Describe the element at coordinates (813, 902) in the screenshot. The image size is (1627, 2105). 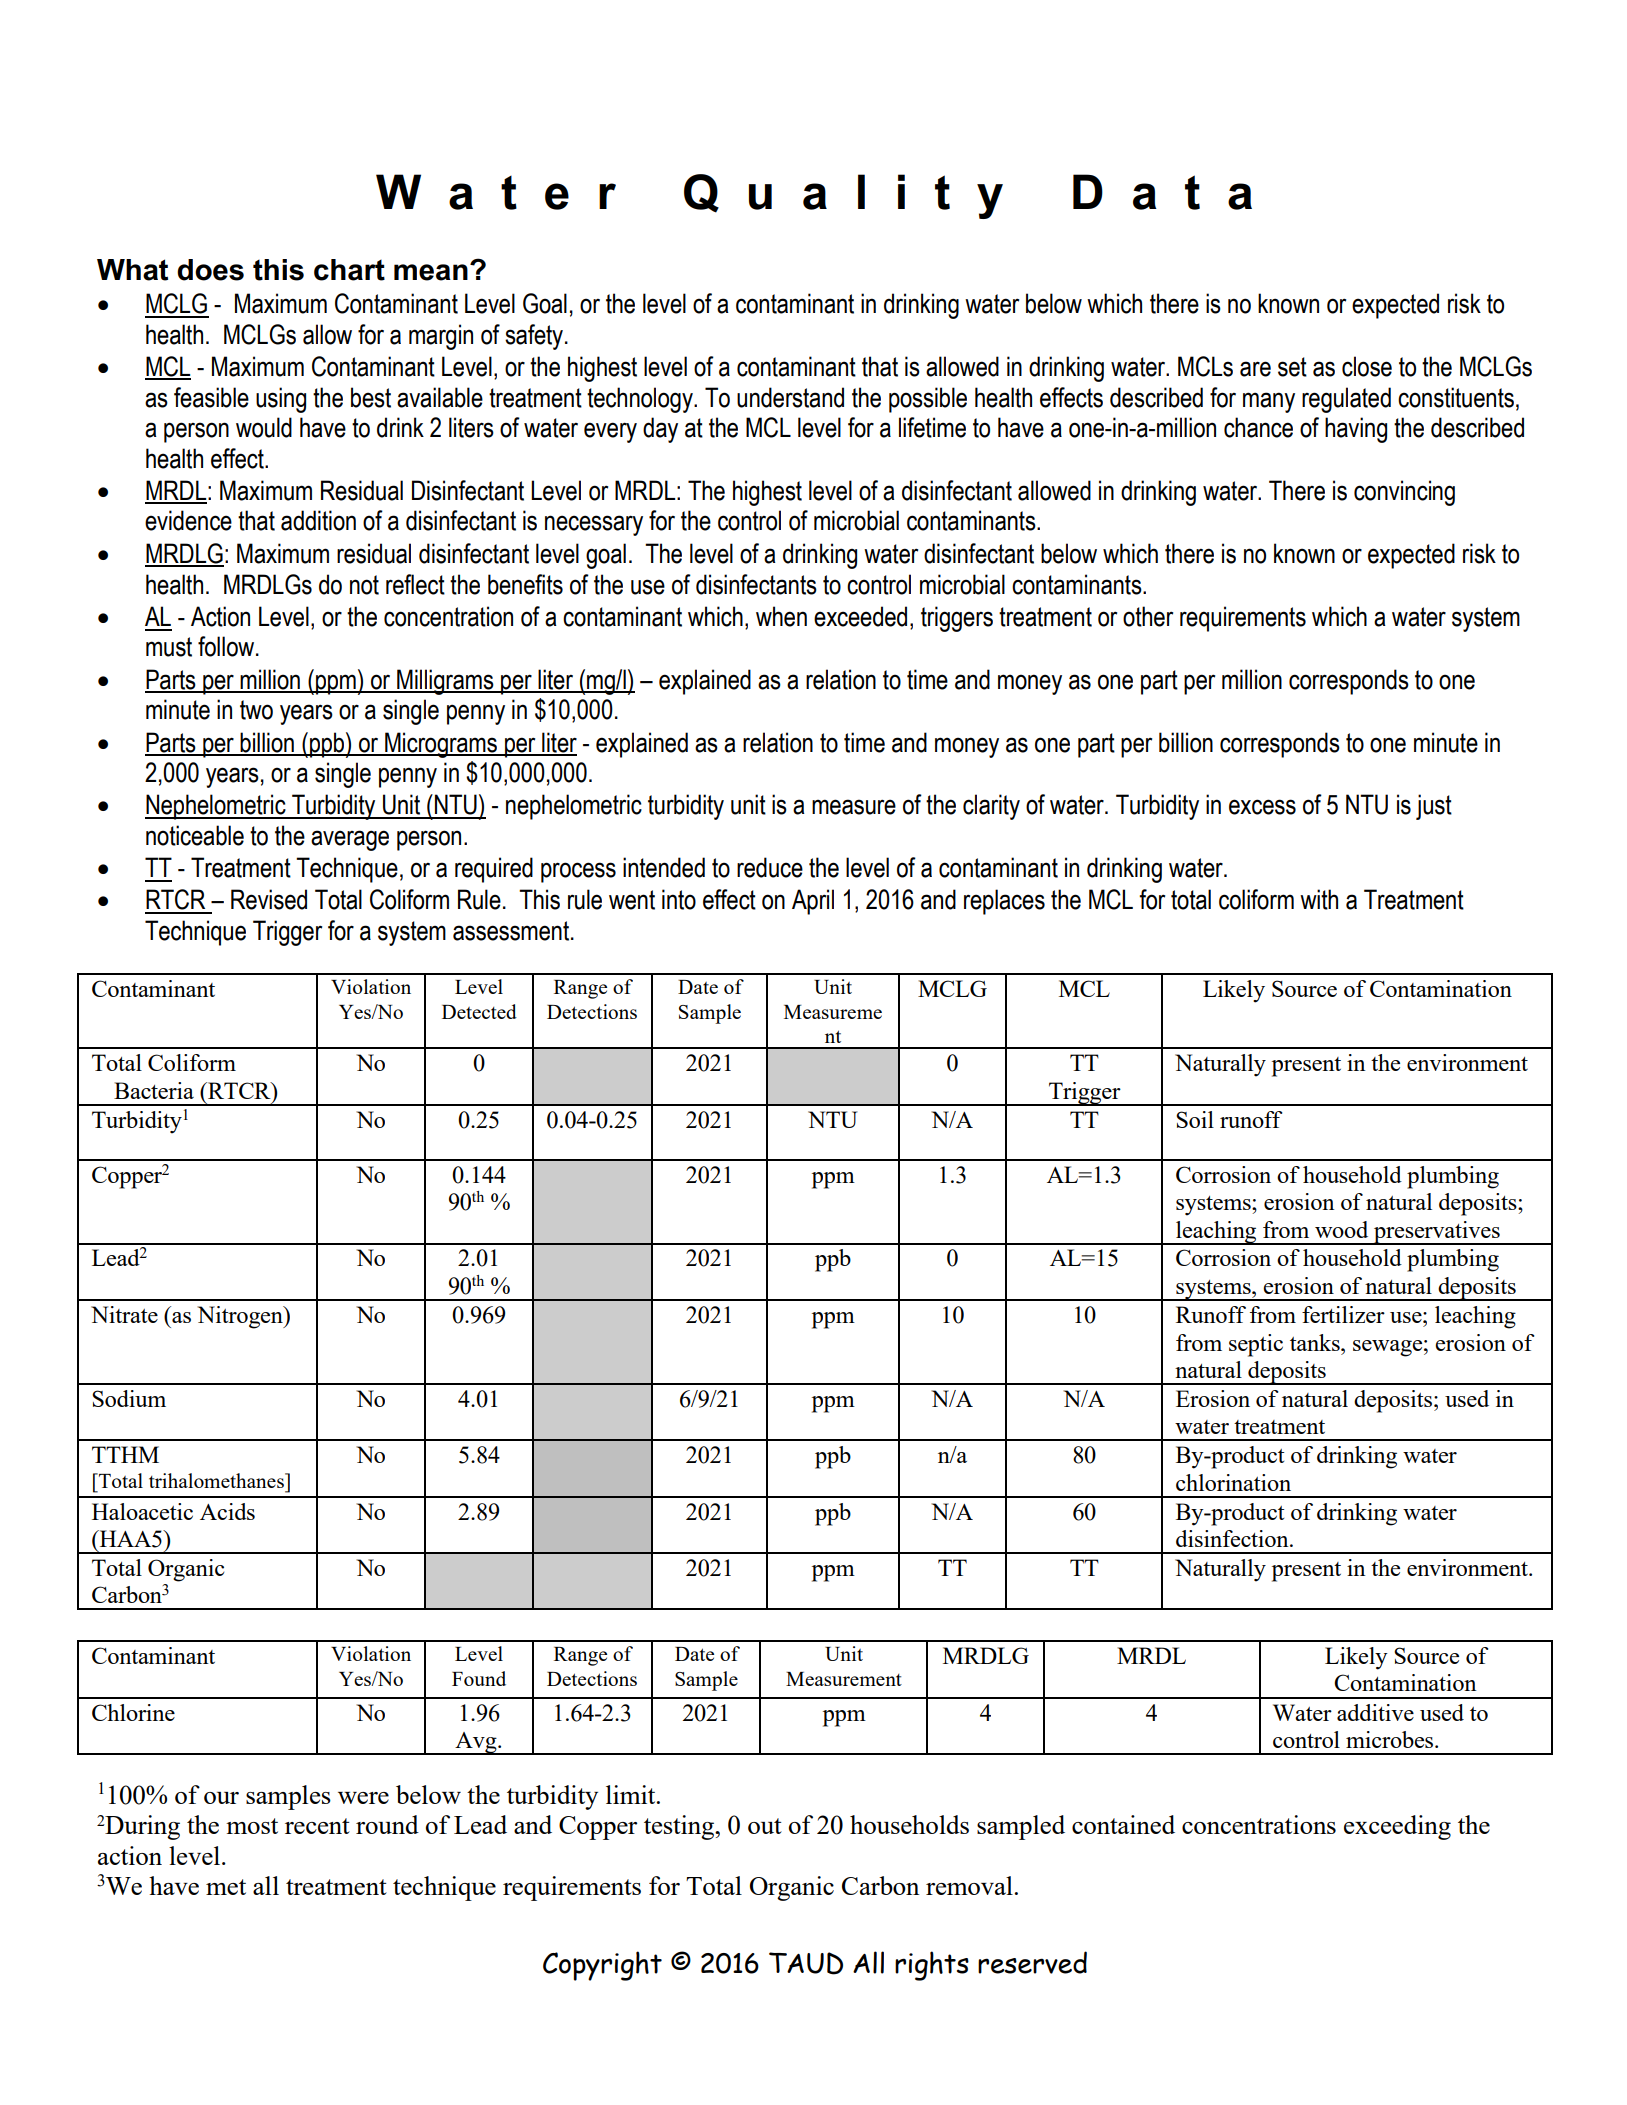
I see `April` at that location.
